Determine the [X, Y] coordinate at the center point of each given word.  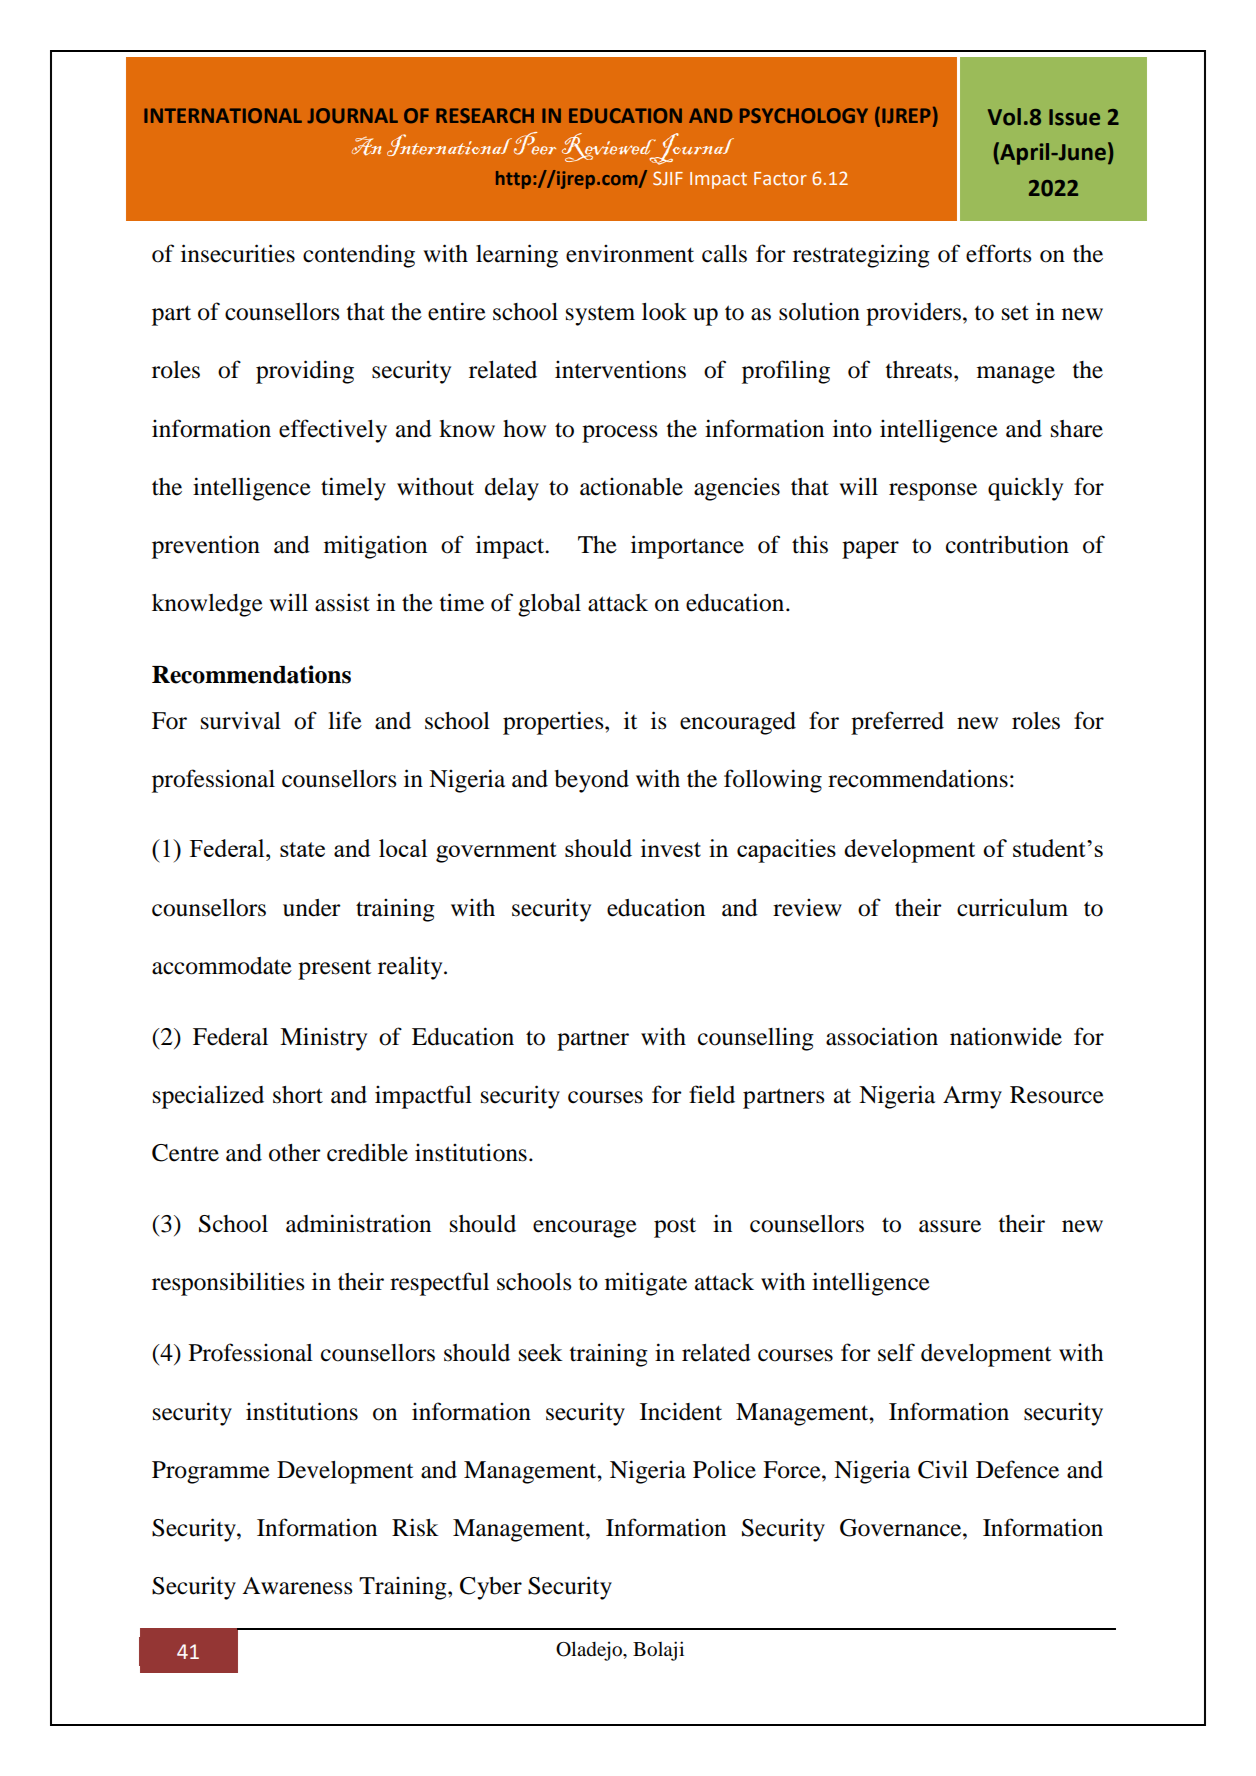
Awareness [297, 1586]
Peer [535, 143]
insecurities [238, 253]
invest [671, 848]
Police [724, 1470]
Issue [1074, 117]
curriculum [1012, 908]
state [302, 849]
